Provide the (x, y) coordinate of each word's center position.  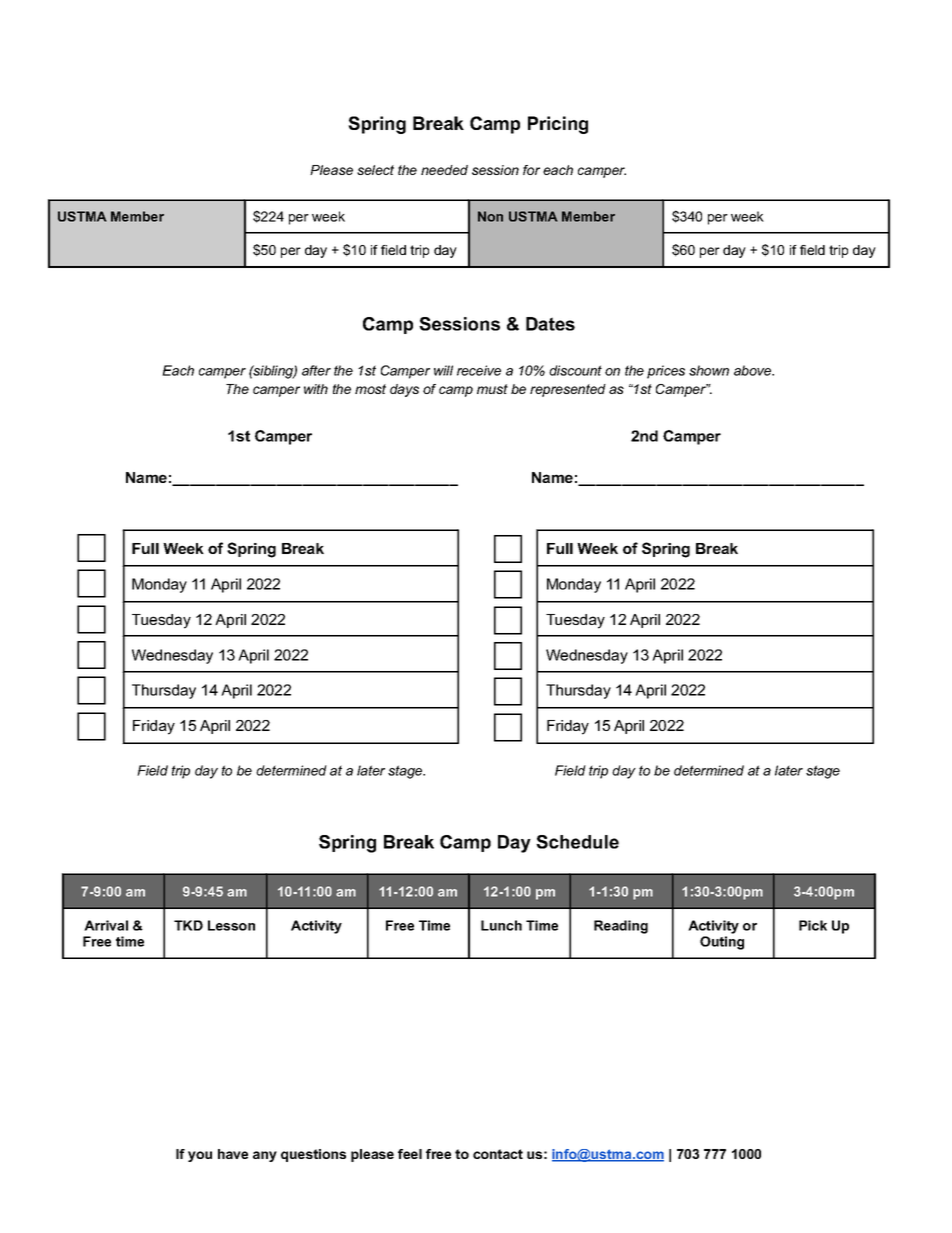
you (200, 1156)
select (375, 170)
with (316, 389)
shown (709, 370)
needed (444, 170)
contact (498, 1154)
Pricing (558, 125)
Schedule (577, 842)
